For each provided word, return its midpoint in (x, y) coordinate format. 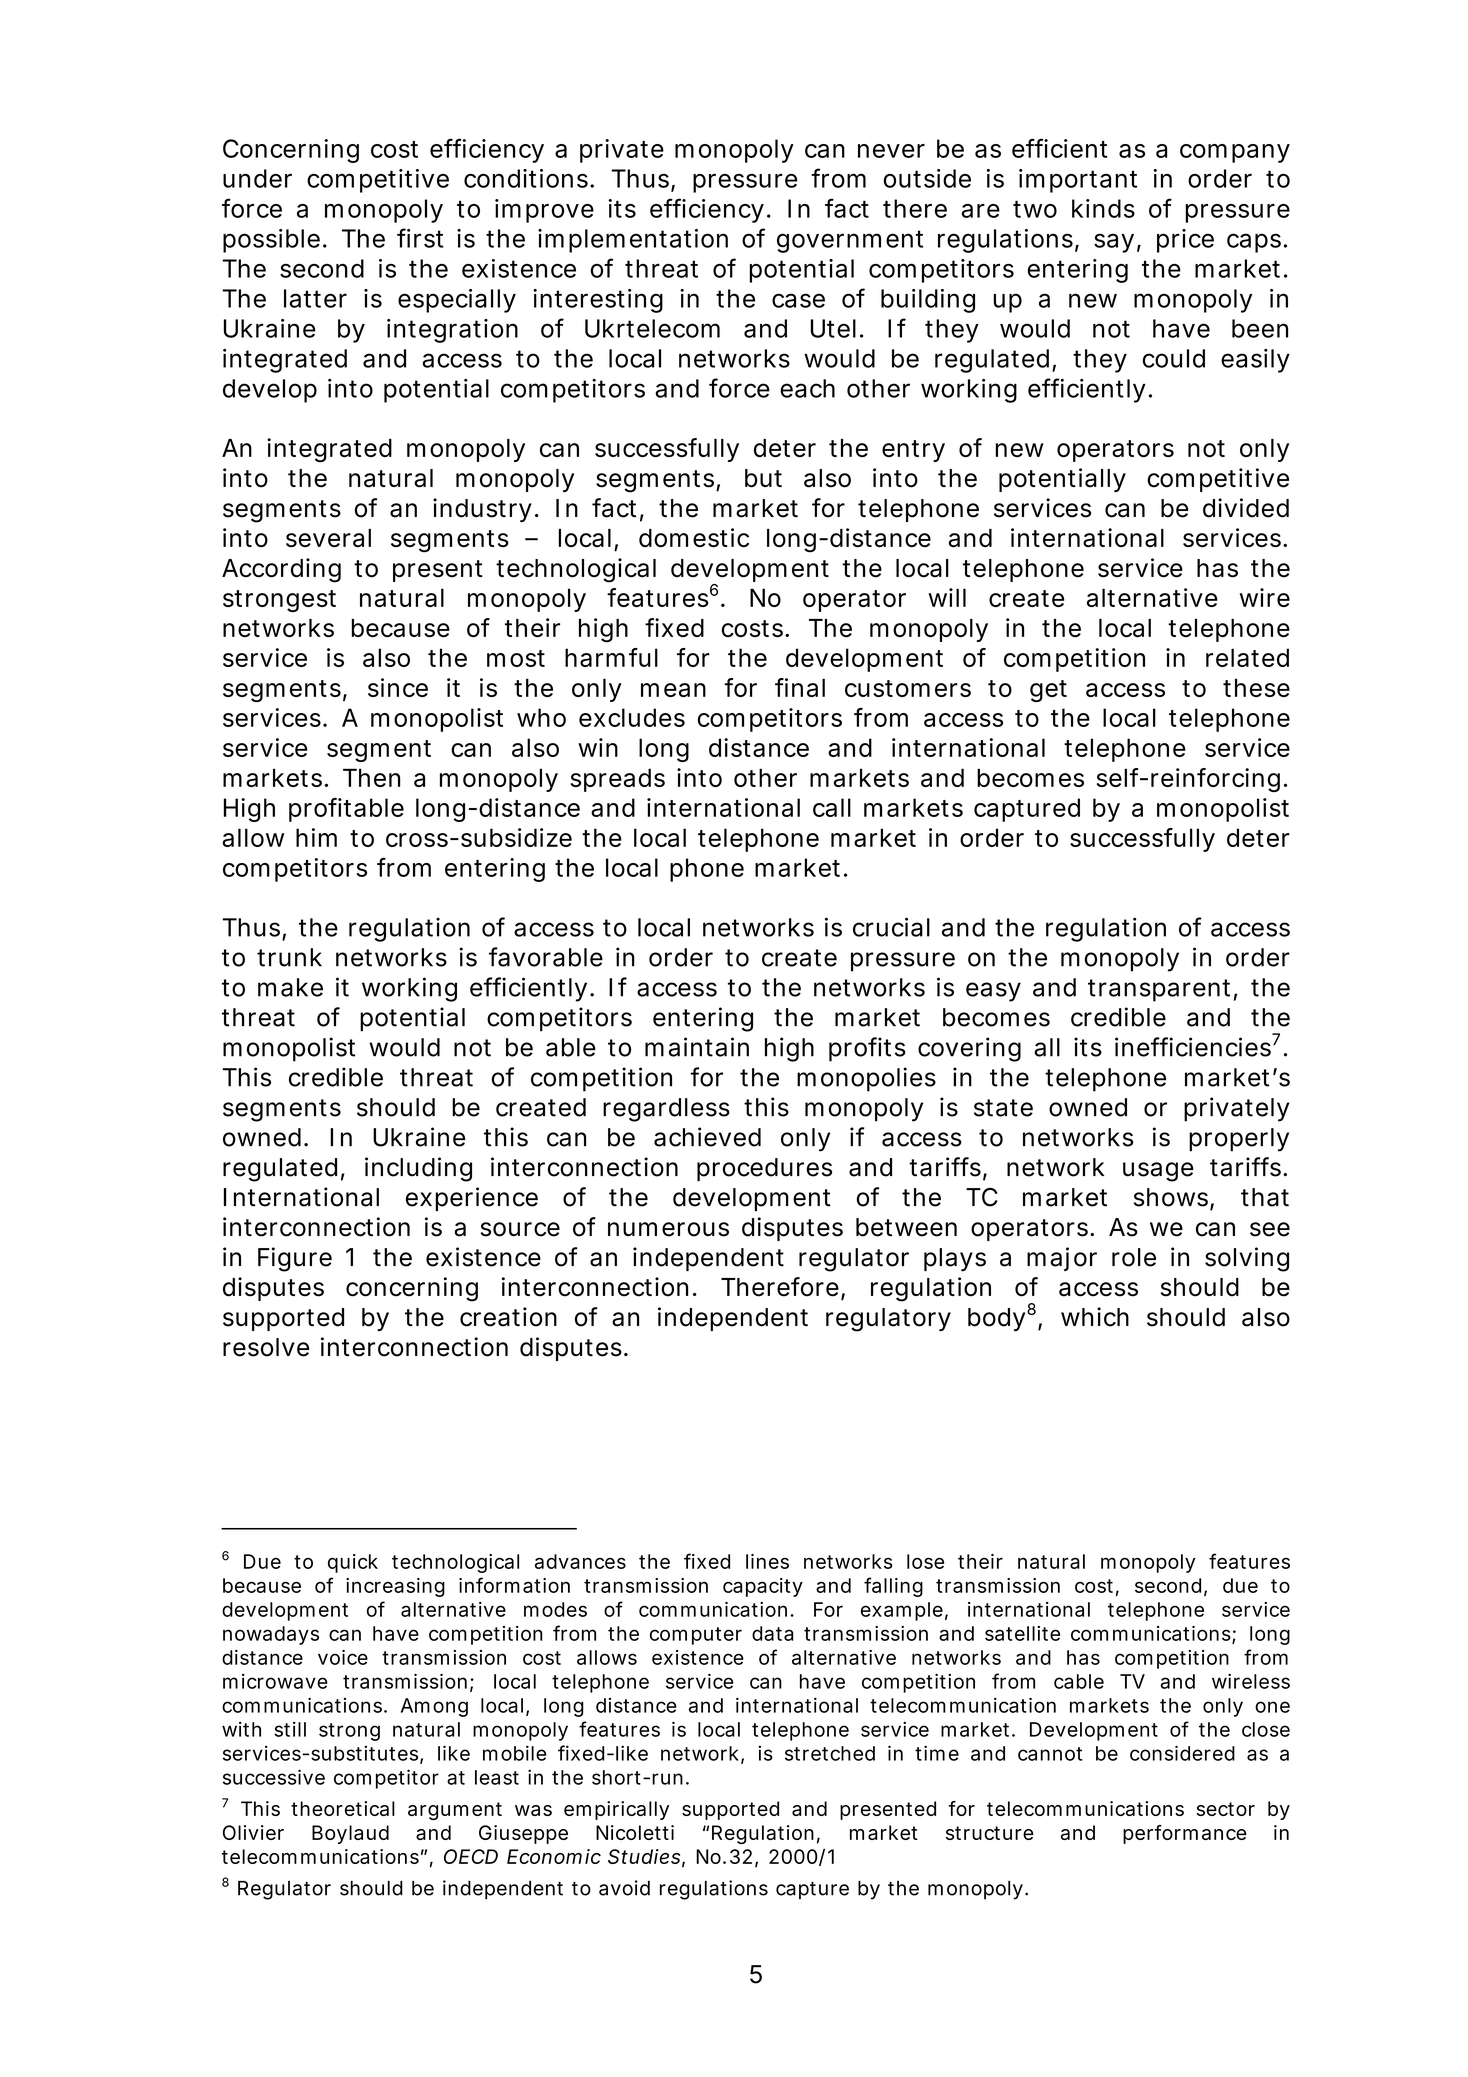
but (763, 478)
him (316, 837)
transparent (1159, 990)
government (850, 241)
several (328, 538)
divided (1246, 508)
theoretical (343, 1808)
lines (767, 1561)
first (420, 238)
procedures (764, 1169)
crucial (891, 927)
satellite (1022, 1633)
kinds (1103, 208)
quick (353, 1563)
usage (1158, 1172)
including (418, 1169)
